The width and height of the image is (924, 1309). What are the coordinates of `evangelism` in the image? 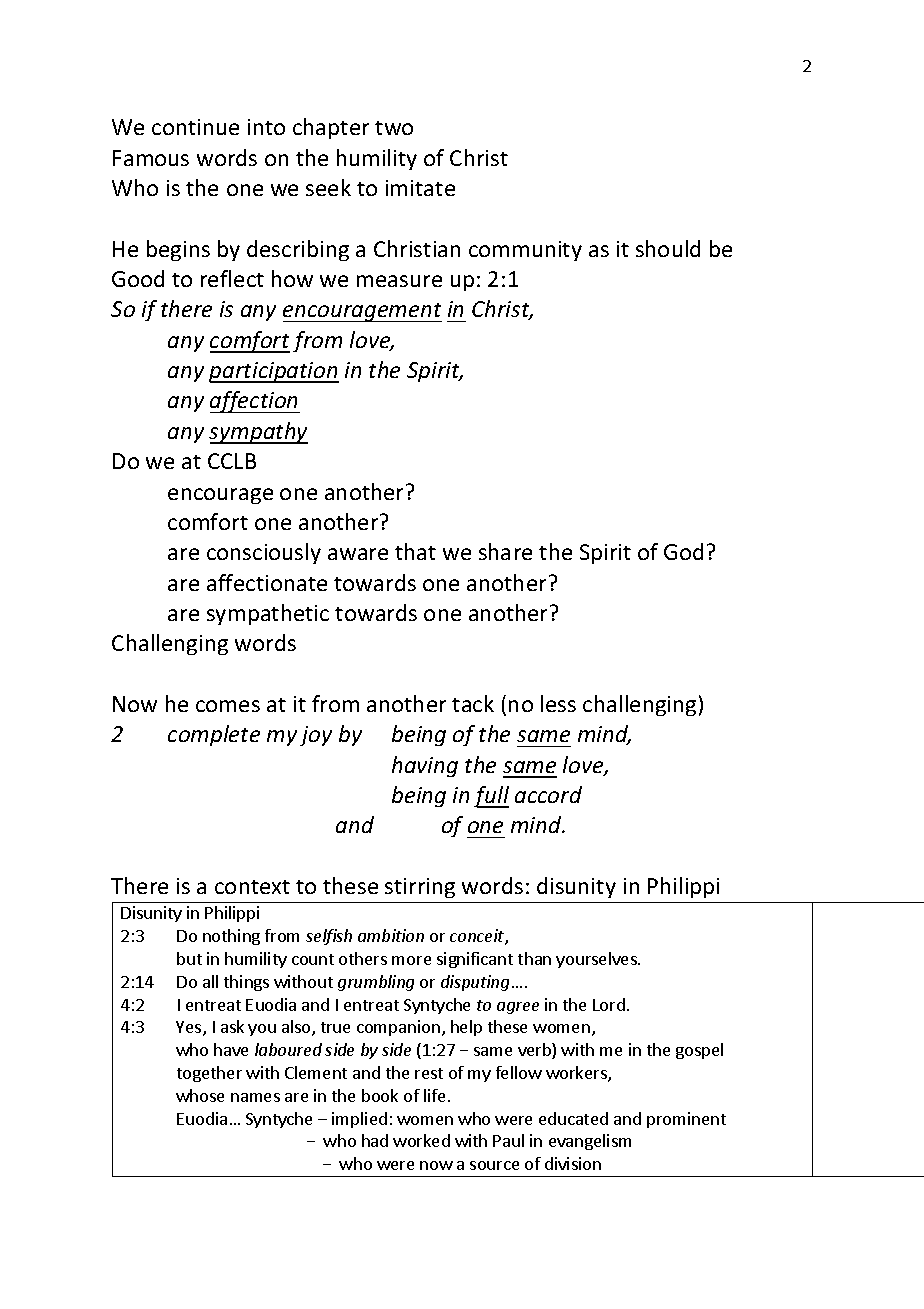 It's located at (590, 1142).
